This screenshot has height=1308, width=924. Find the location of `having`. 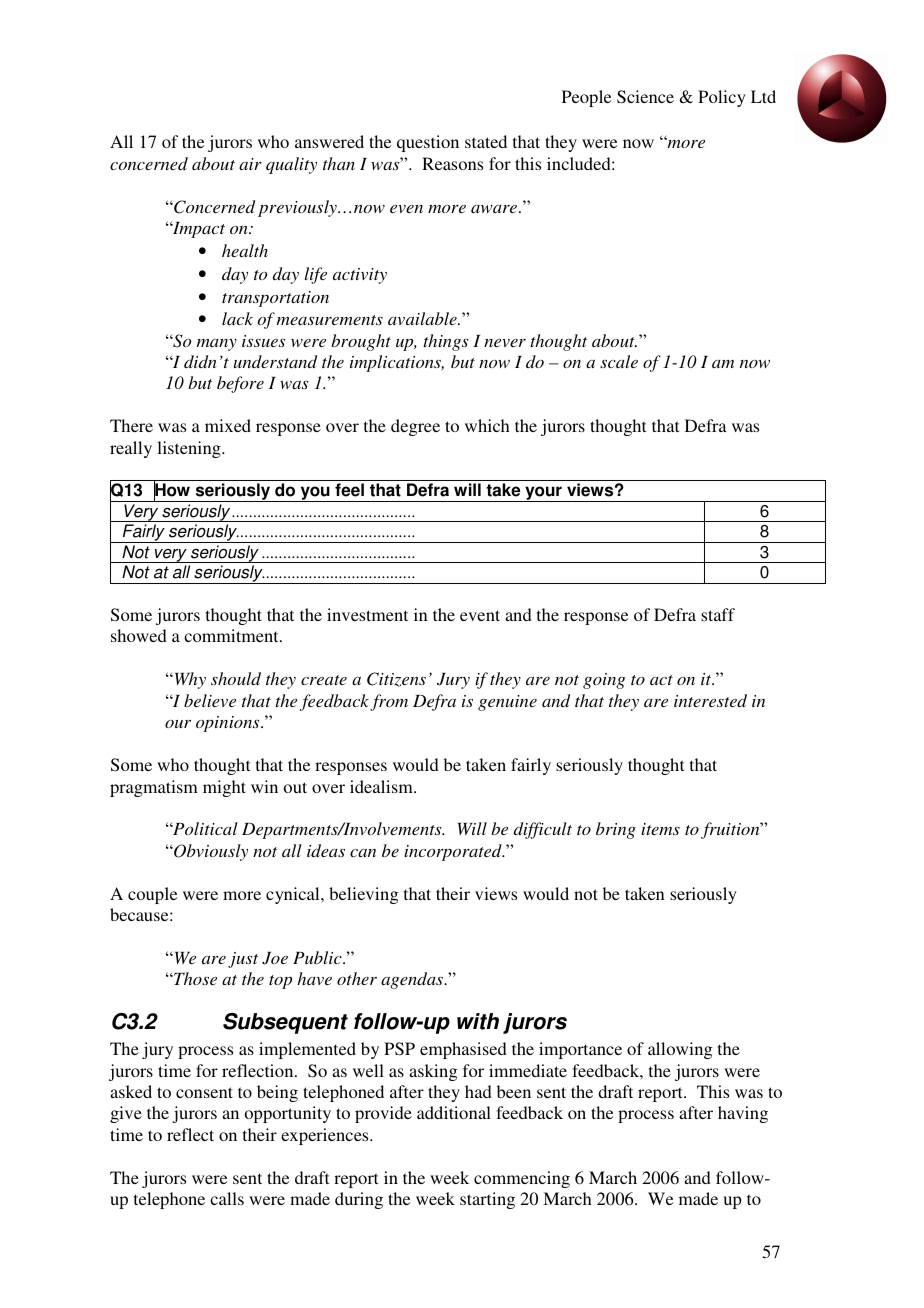

having is located at coordinates (743, 1114).
